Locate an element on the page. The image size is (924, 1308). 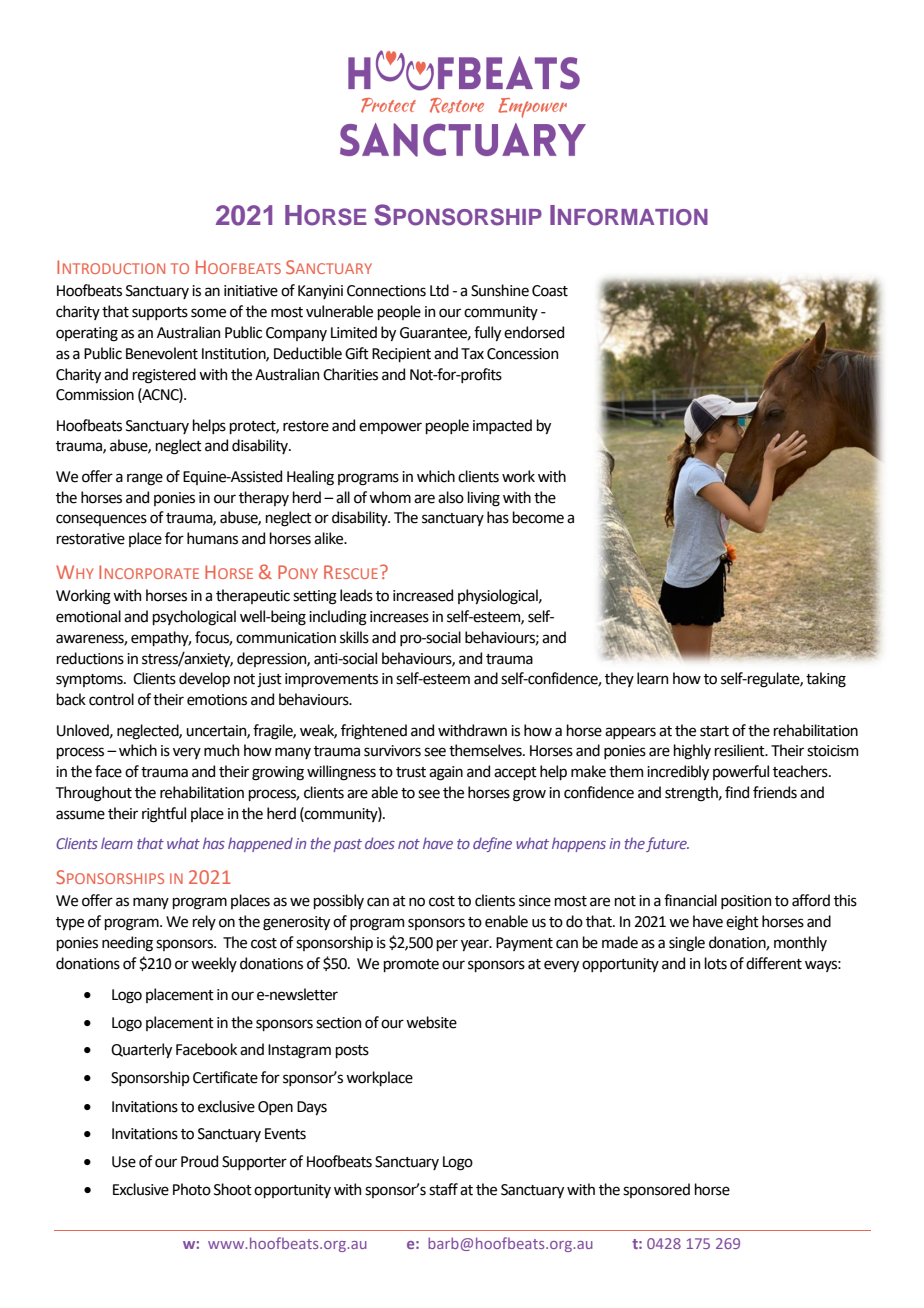
website is located at coordinates (431, 1022).
